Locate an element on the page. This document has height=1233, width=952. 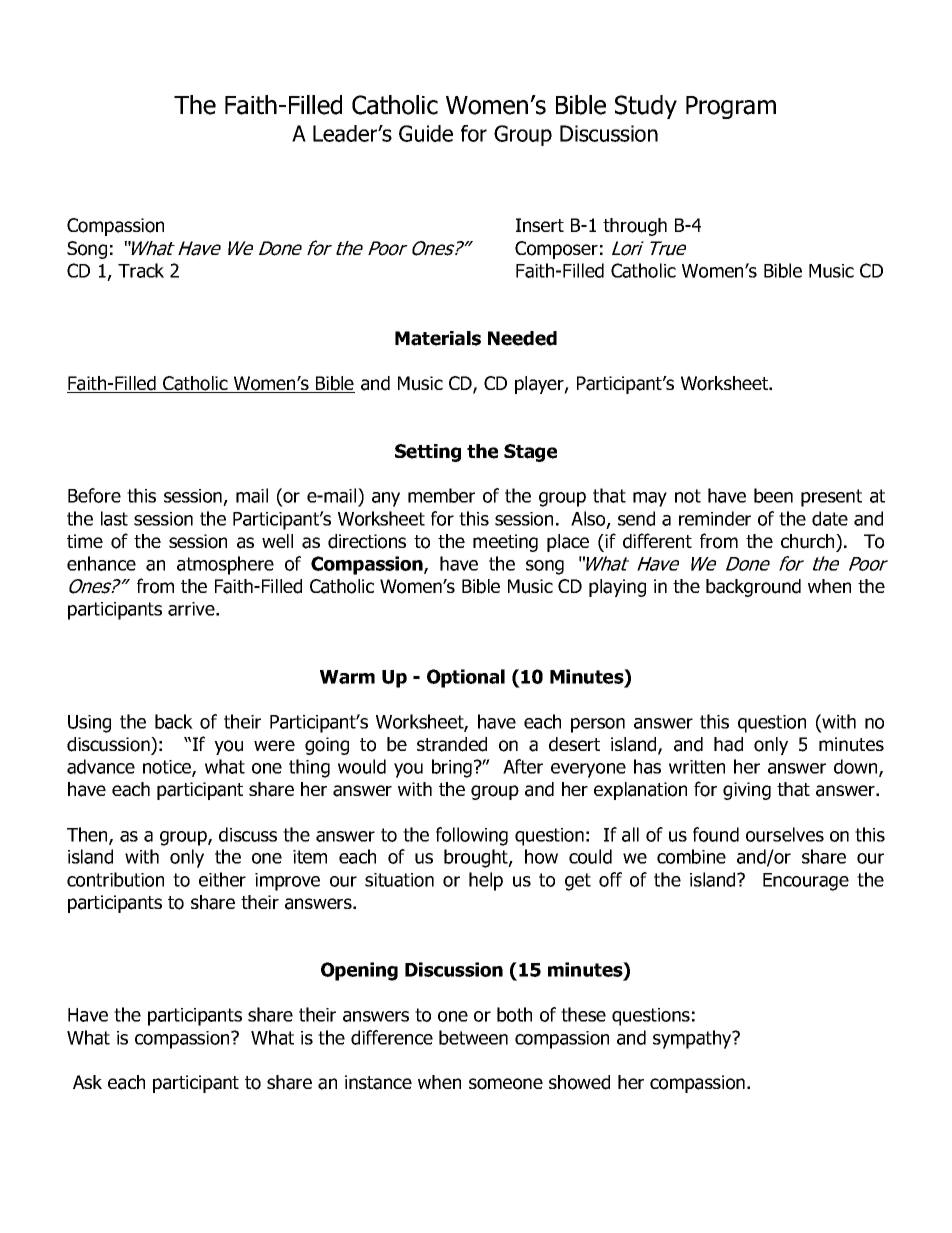
between is located at coordinates (473, 1037).
